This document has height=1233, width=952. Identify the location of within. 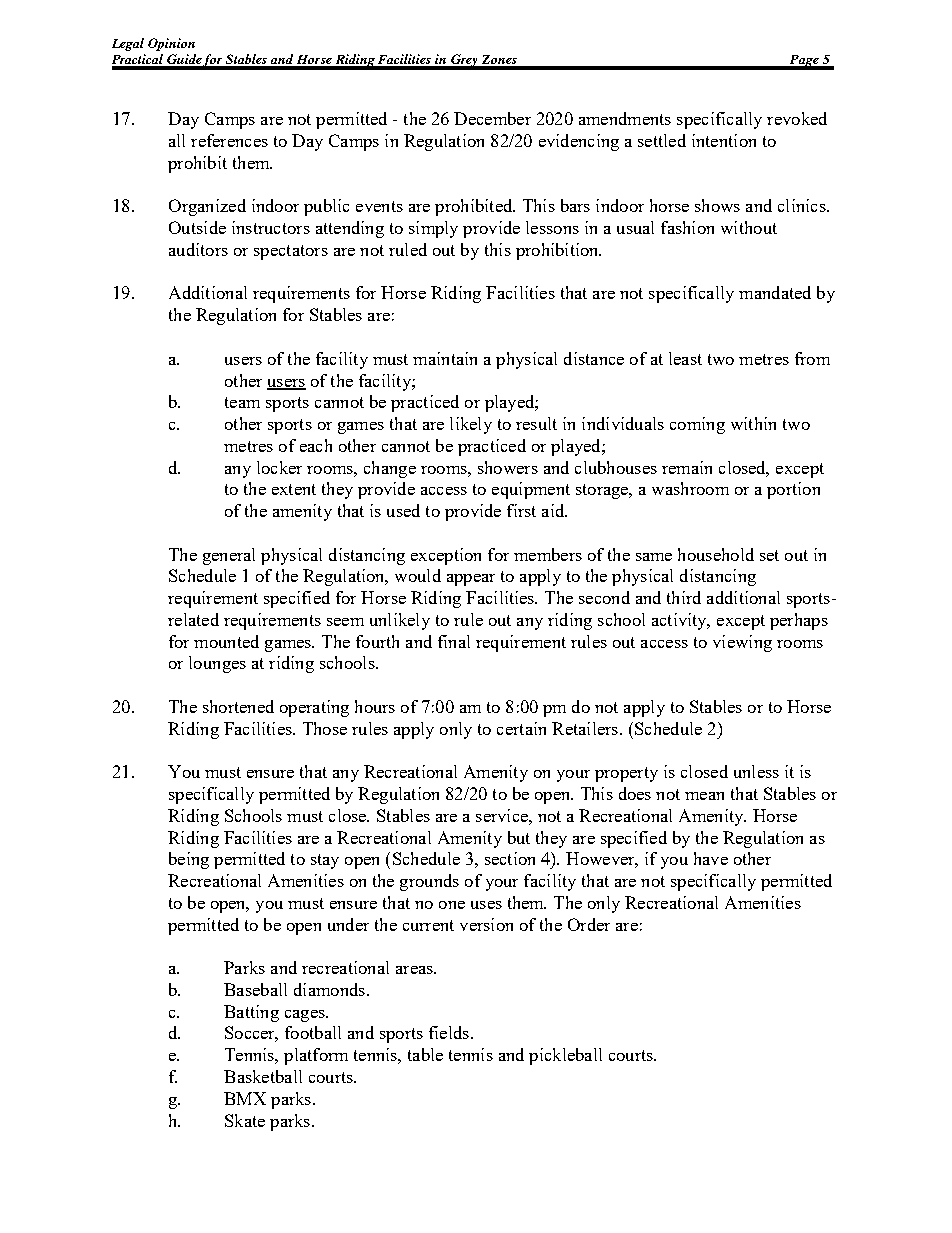
(753, 423).
